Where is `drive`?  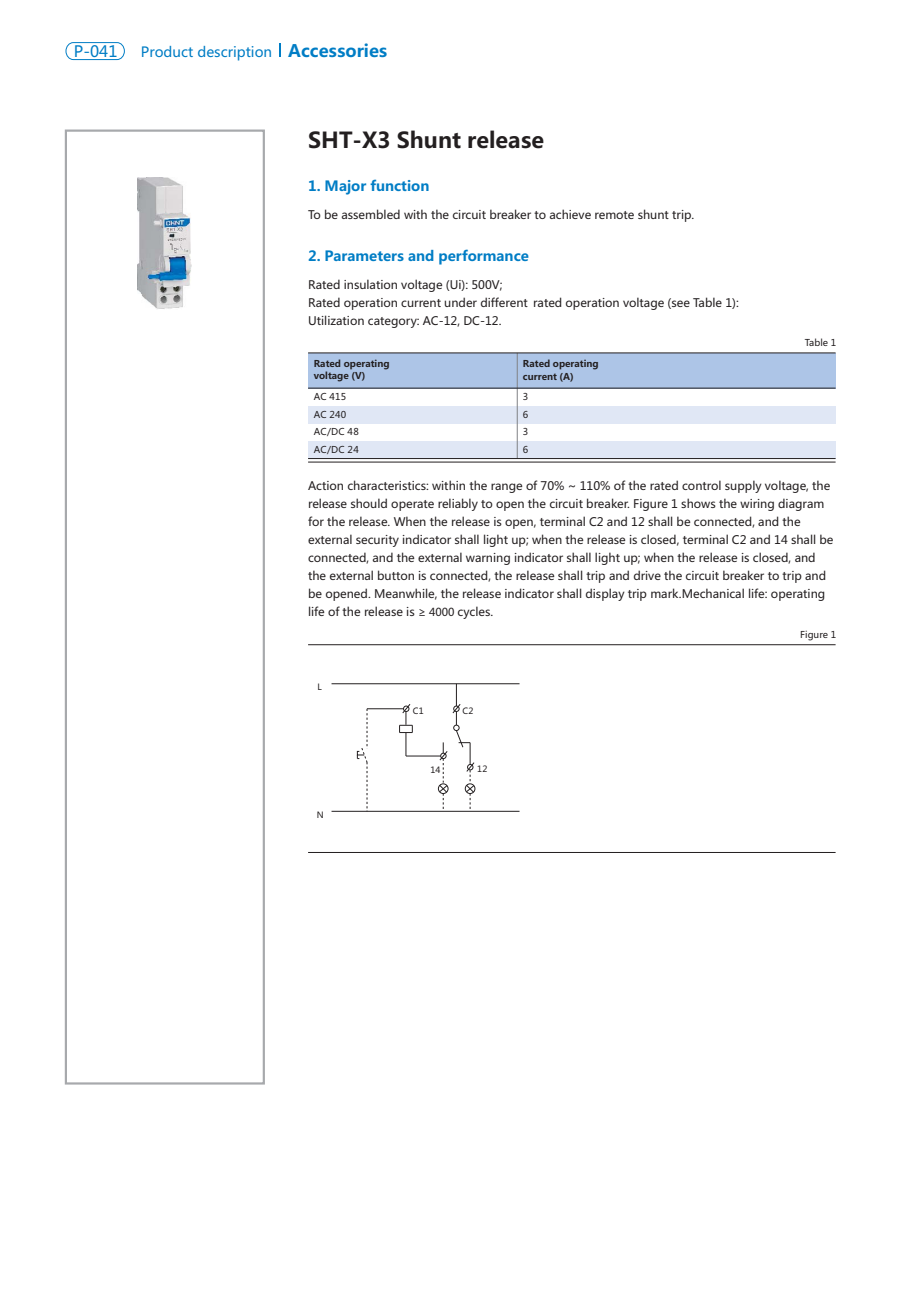 drive is located at coordinates (647, 575).
